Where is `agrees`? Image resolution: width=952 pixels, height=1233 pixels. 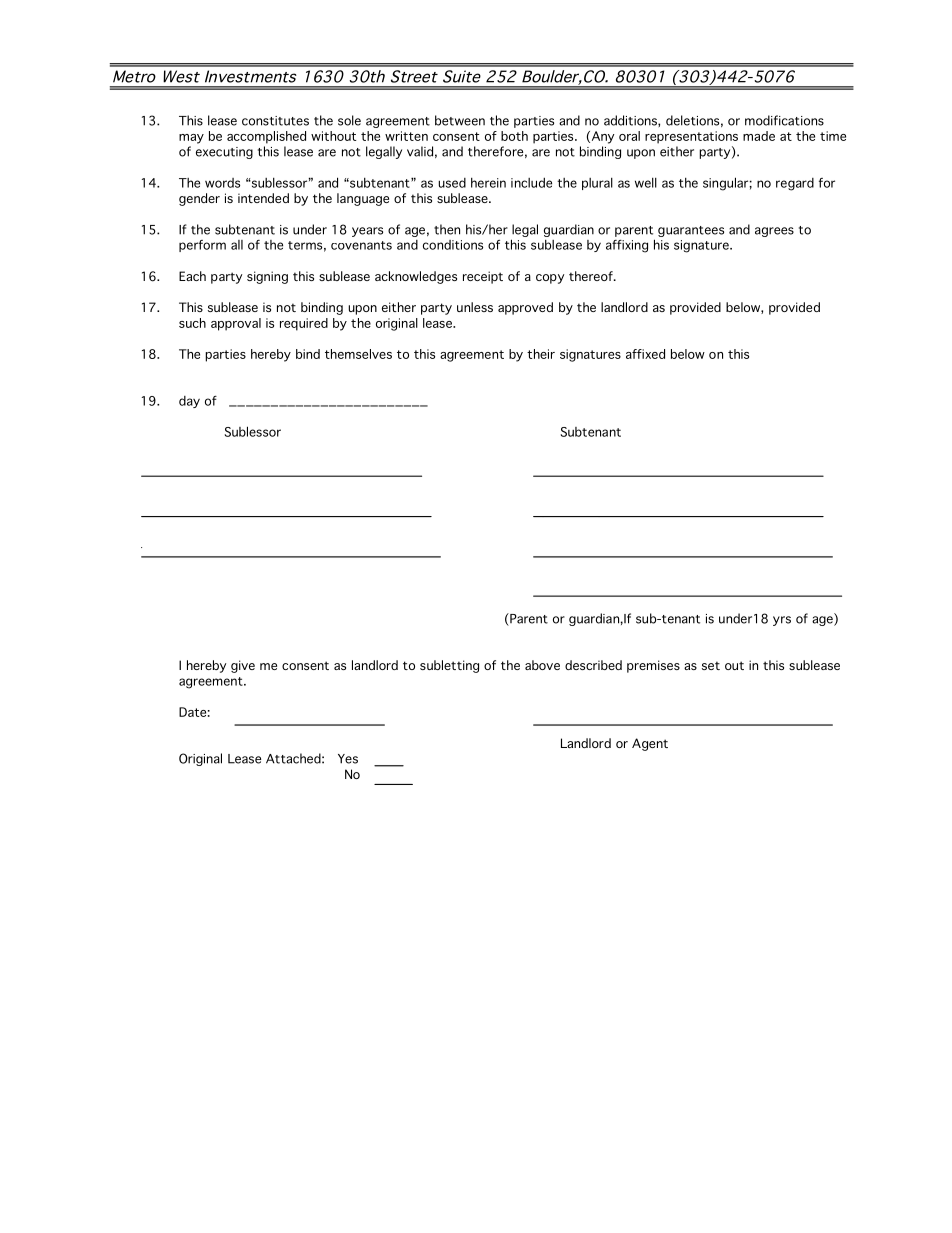 agrees is located at coordinates (774, 232).
